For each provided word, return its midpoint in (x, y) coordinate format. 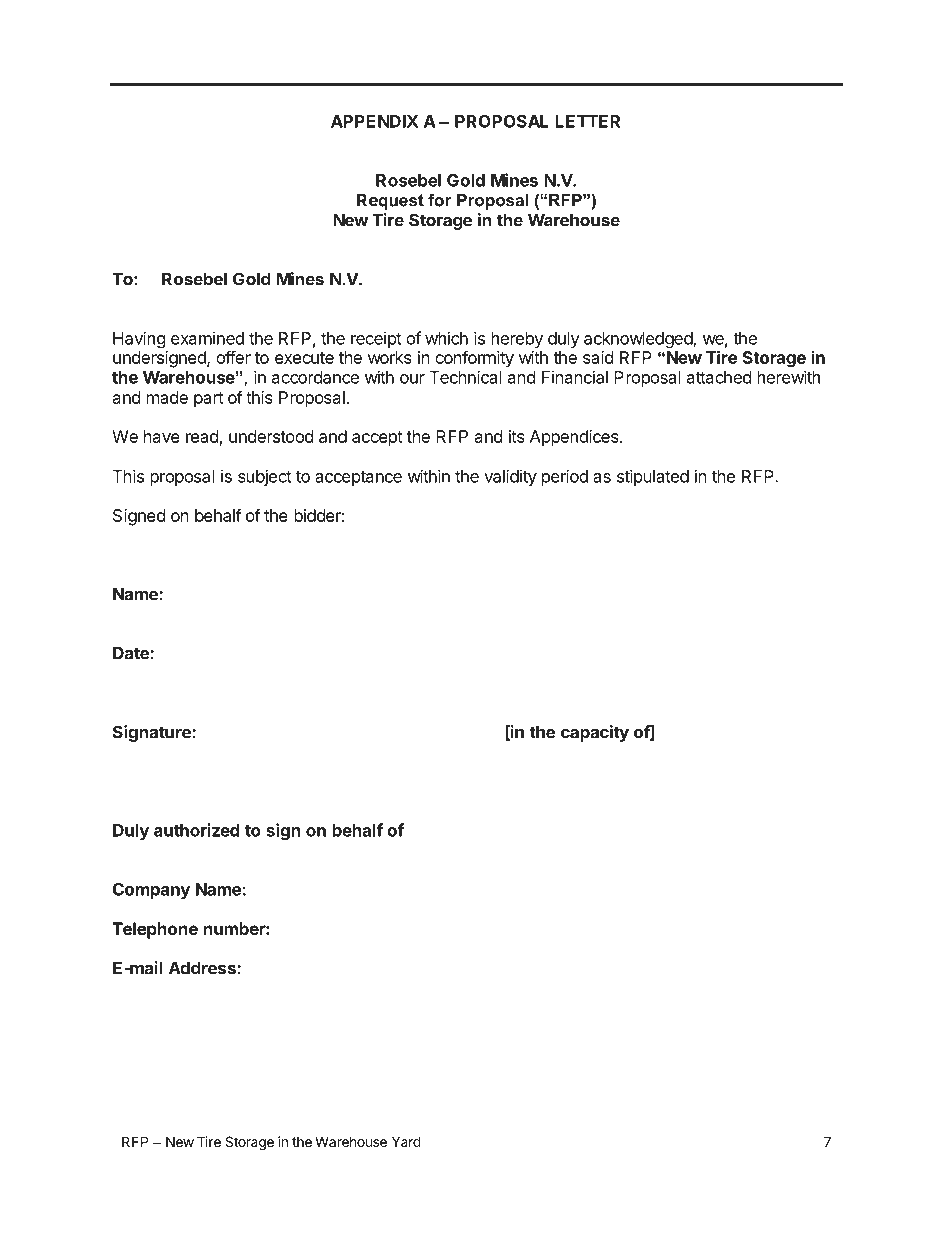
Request (390, 201)
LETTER (587, 121)
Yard (406, 1141)
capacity (595, 733)
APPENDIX (374, 121)
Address (203, 968)
